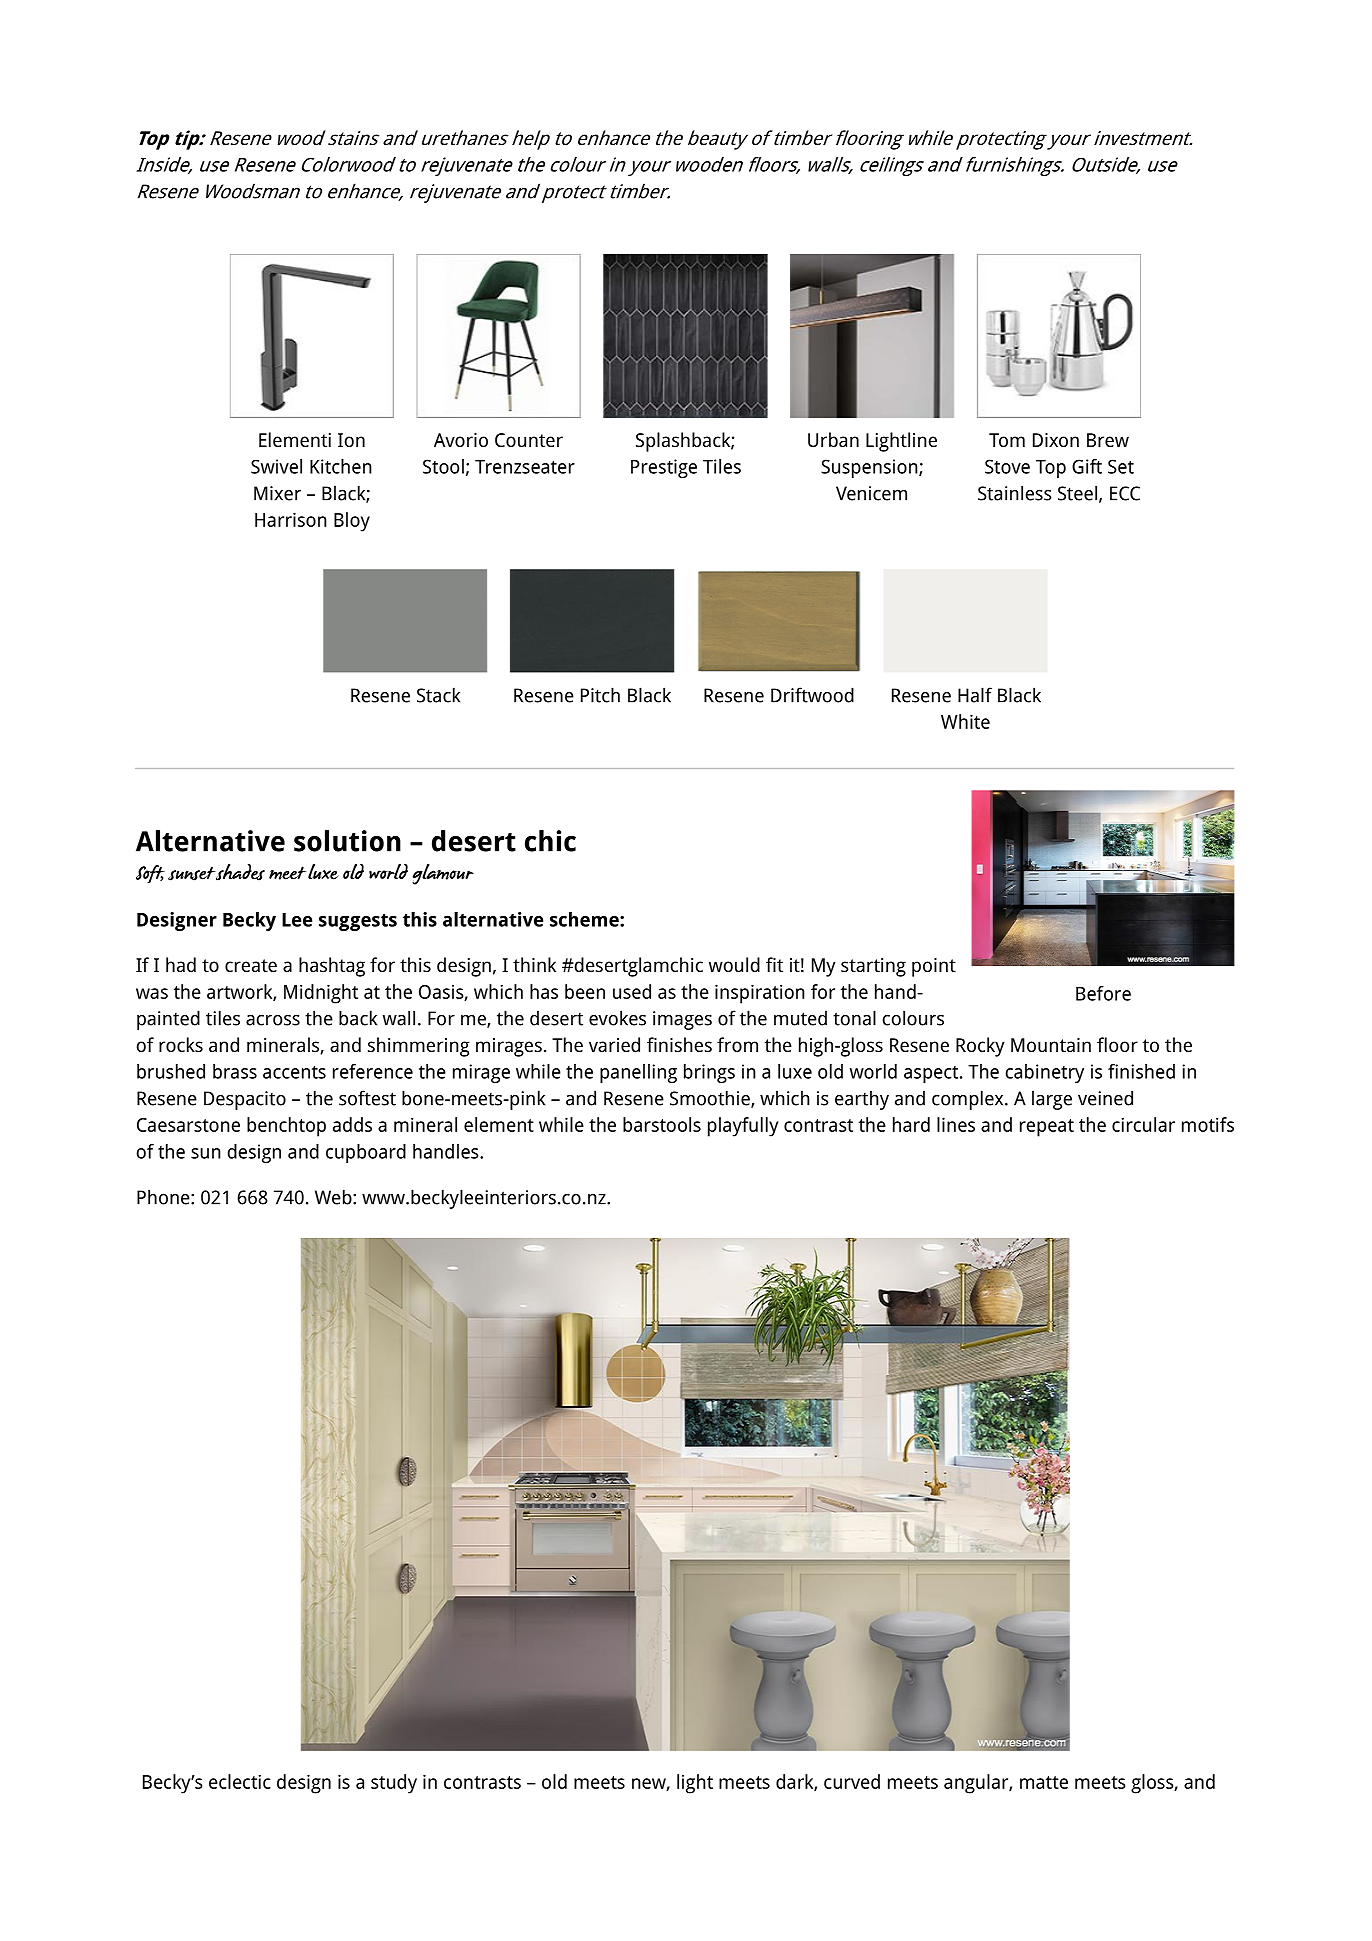 This document has width=1372, height=1941. Describe the element at coordinates (294, 1072) in the document. I see `accents` at that location.
